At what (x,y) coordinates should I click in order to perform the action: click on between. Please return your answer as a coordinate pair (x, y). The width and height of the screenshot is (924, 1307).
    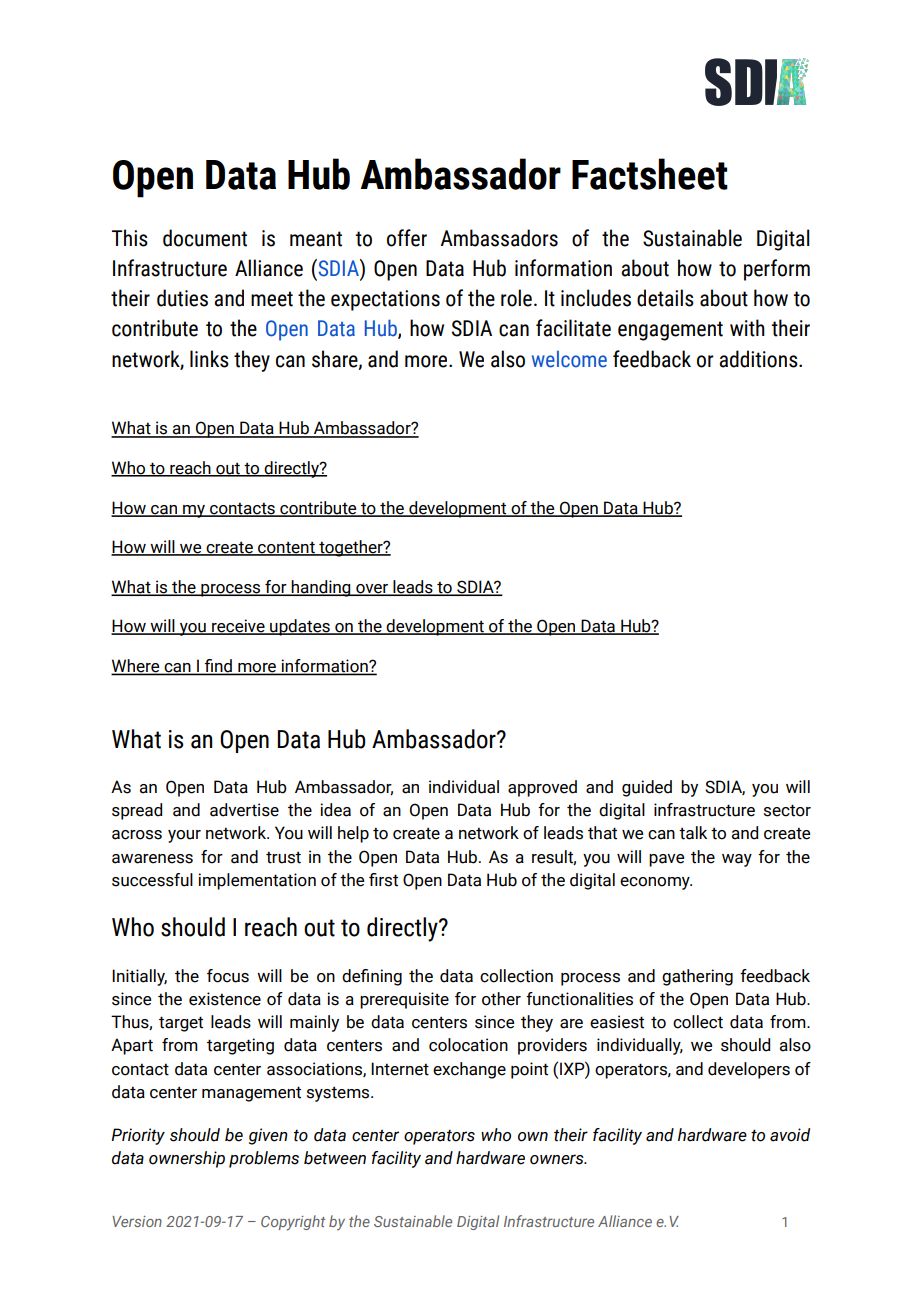
    Looking at the image, I should click on (335, 1158).
